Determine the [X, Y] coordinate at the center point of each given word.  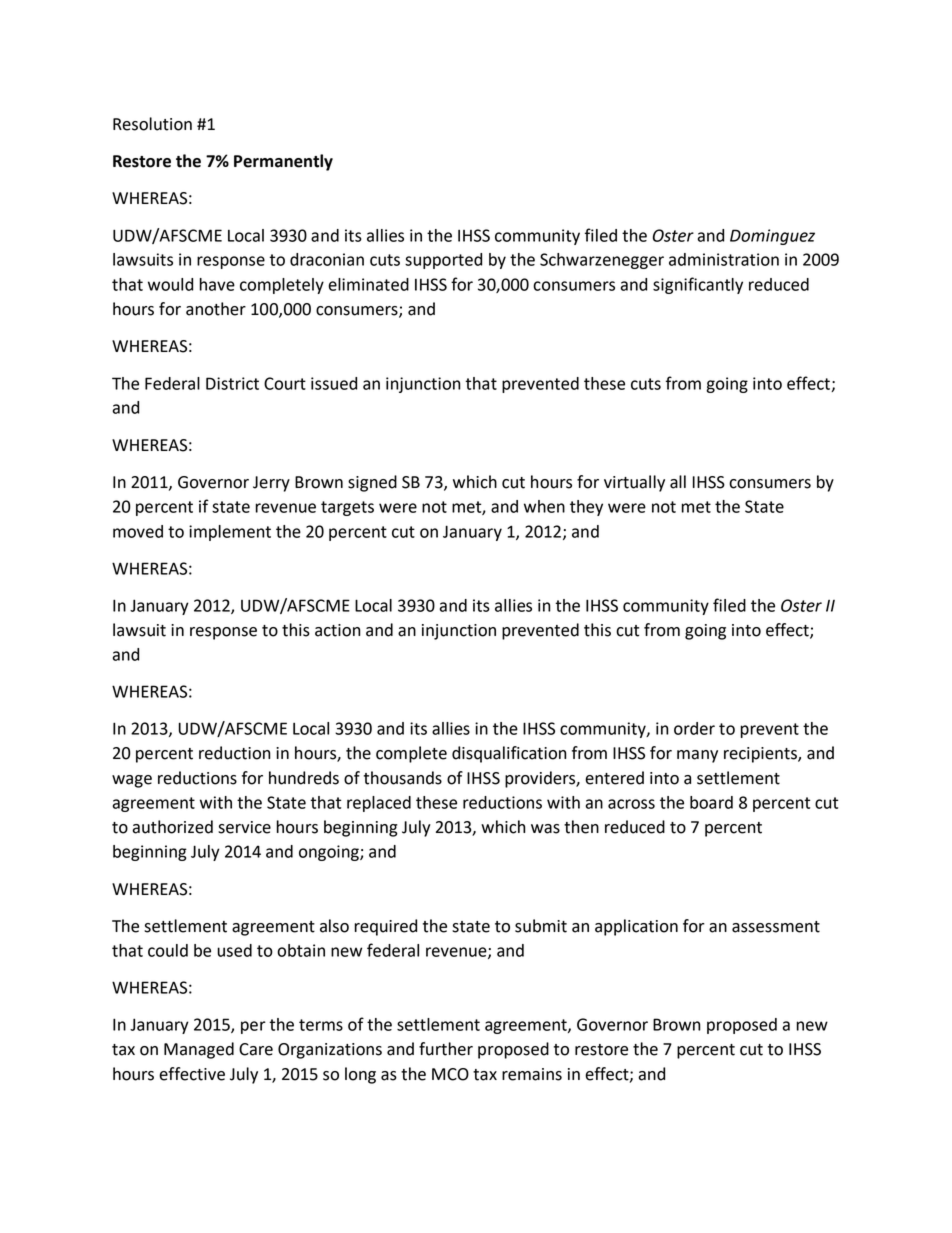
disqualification [509, 754]
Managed [199, 1050]
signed [372, 483]
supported [443, 261]
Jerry [271, 484]
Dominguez [772, 237]
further [446, 1049]
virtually [634, 483]
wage [132, 781]
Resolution [152, 124]
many [697, 756]
